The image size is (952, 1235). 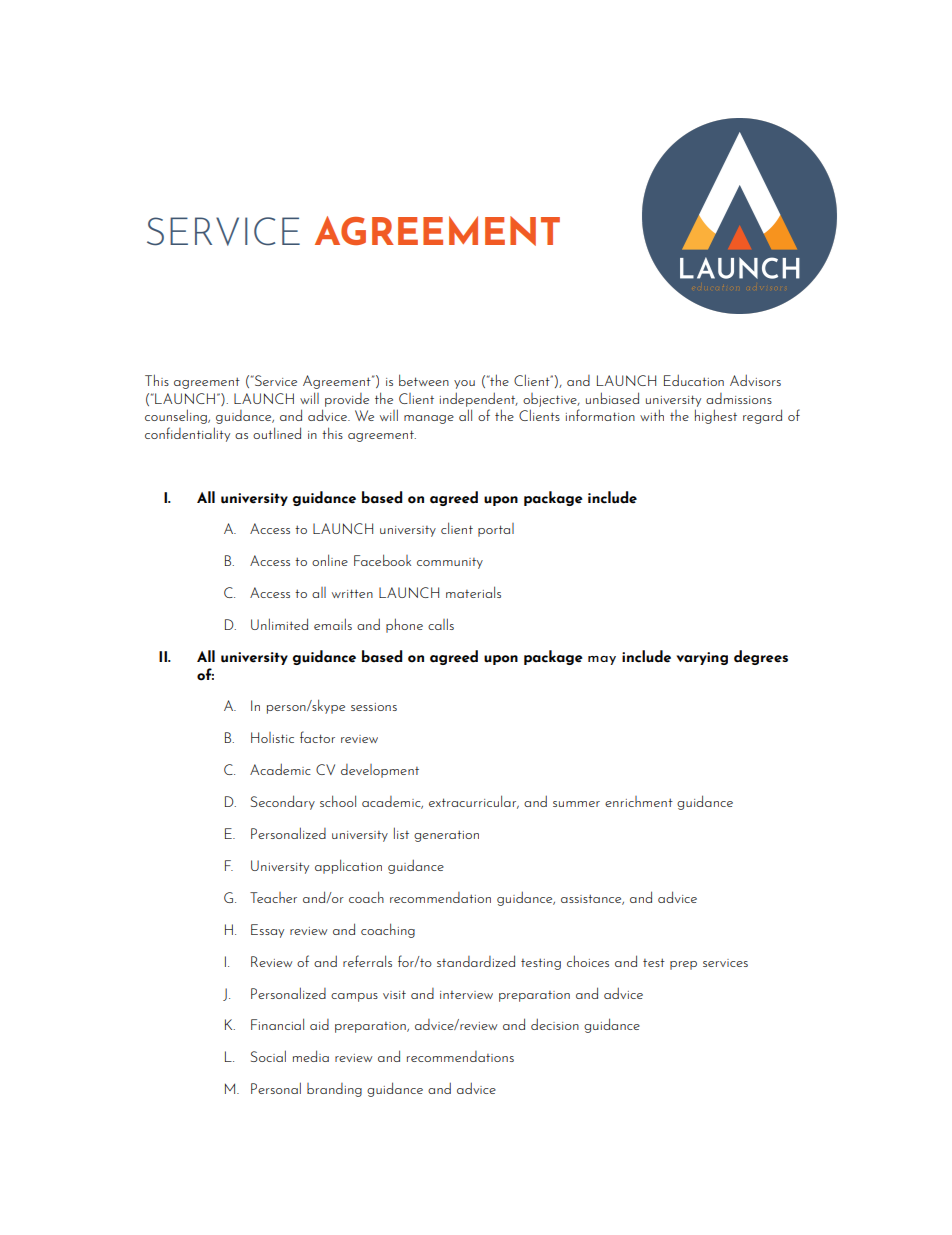 What do you see at coordinates (555, 1024) in the page?
I see `decision` at bounding box center [555, 1024].
